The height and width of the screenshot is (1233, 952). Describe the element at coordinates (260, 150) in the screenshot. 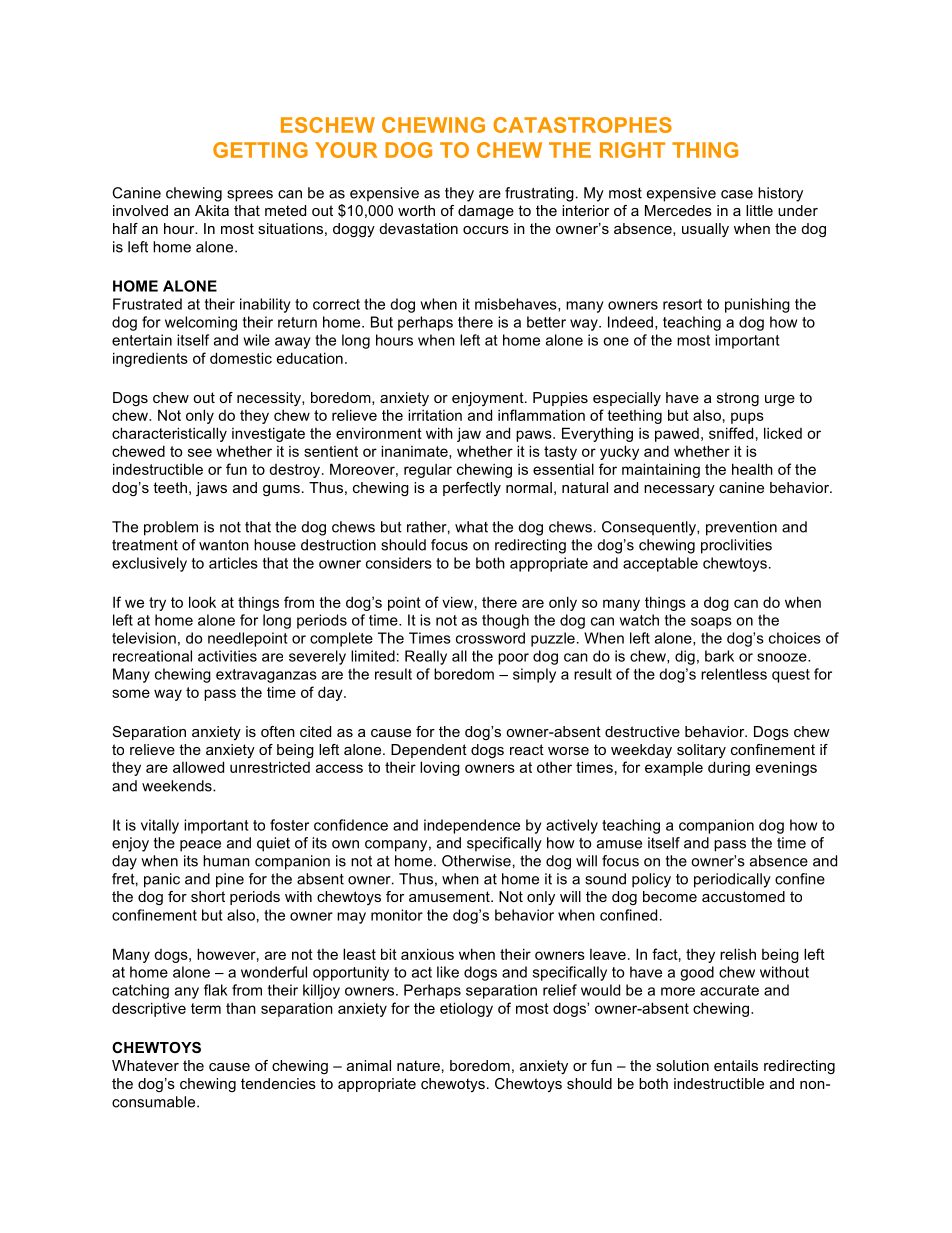

I see `GETTING` at that location.
